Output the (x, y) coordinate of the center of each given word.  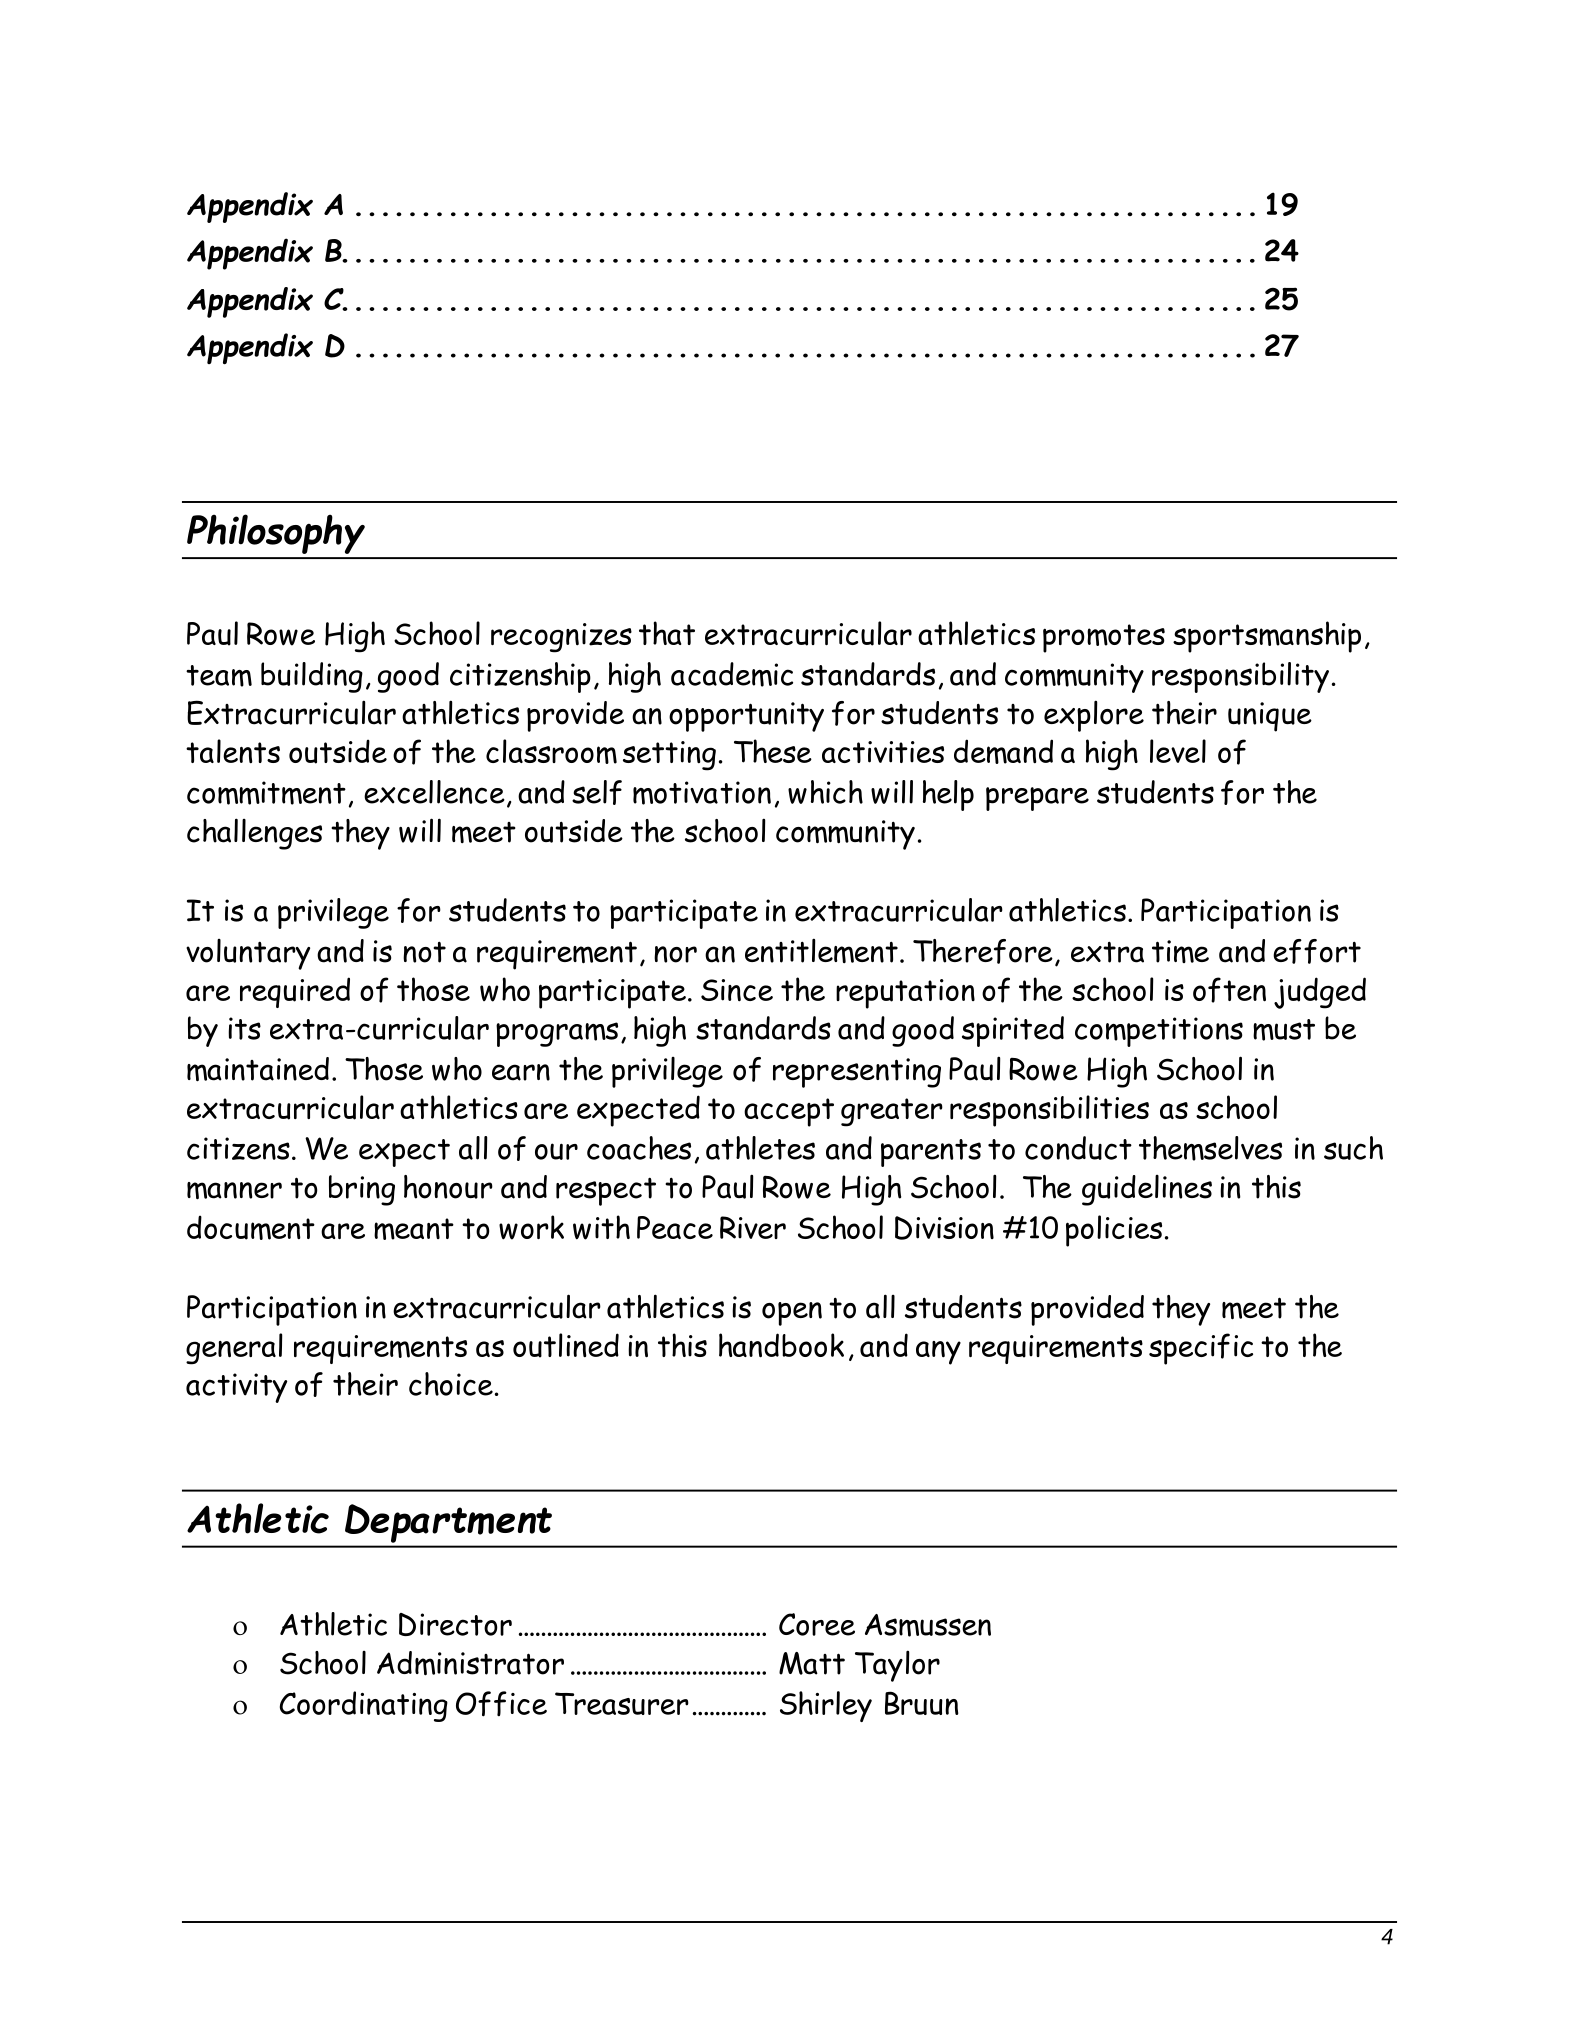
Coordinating (364, 1706)
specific (1201, 1349)
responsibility (1240, 677)
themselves (1210, 1148)
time (1180, 951)
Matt (812, 1663)
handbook (781, 1345)
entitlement (821, 950)
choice (451, 1384)
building (312, 677)
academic (732, 674)
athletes (760, 1148)
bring (362, 1190)
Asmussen (928, 1625)
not (424, 952)
